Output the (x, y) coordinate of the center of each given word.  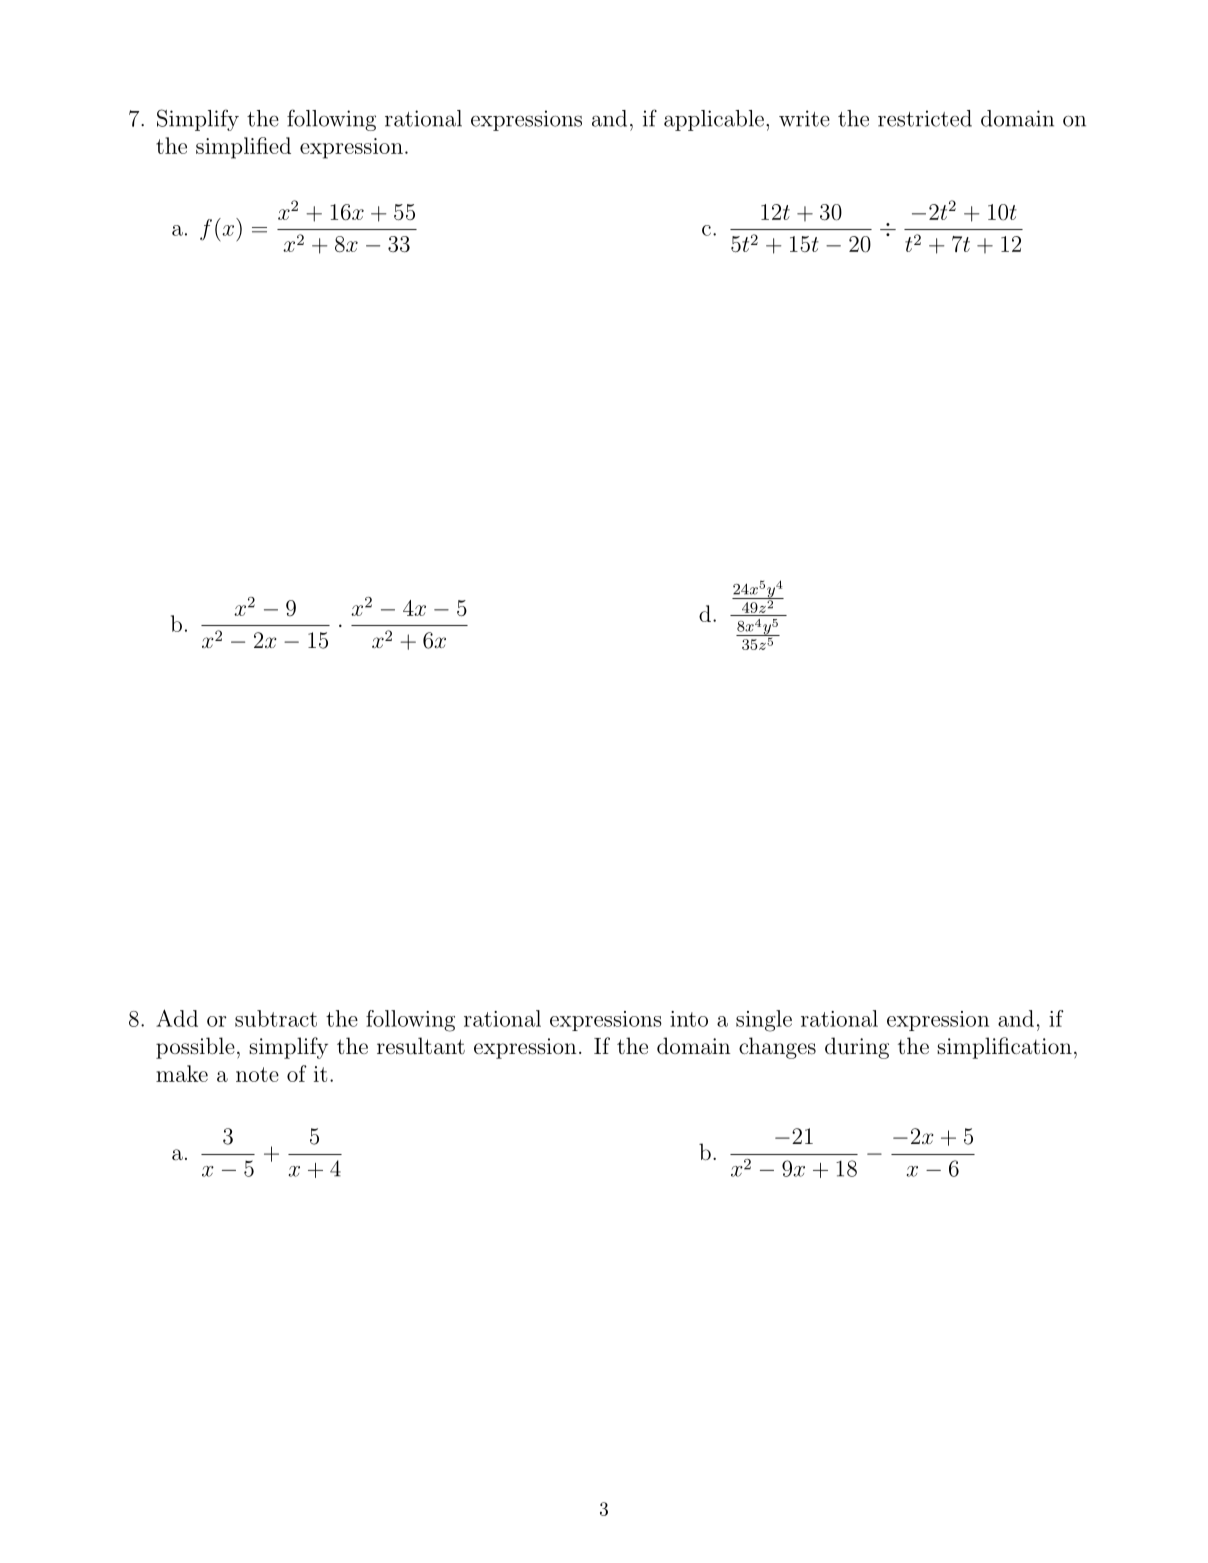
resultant (421, 1046)
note (257, 1074)
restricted (925, 118)
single (764, 1021)
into (689, 1019)
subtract (276, 1018)
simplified (243, 148)
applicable (714, 120)
